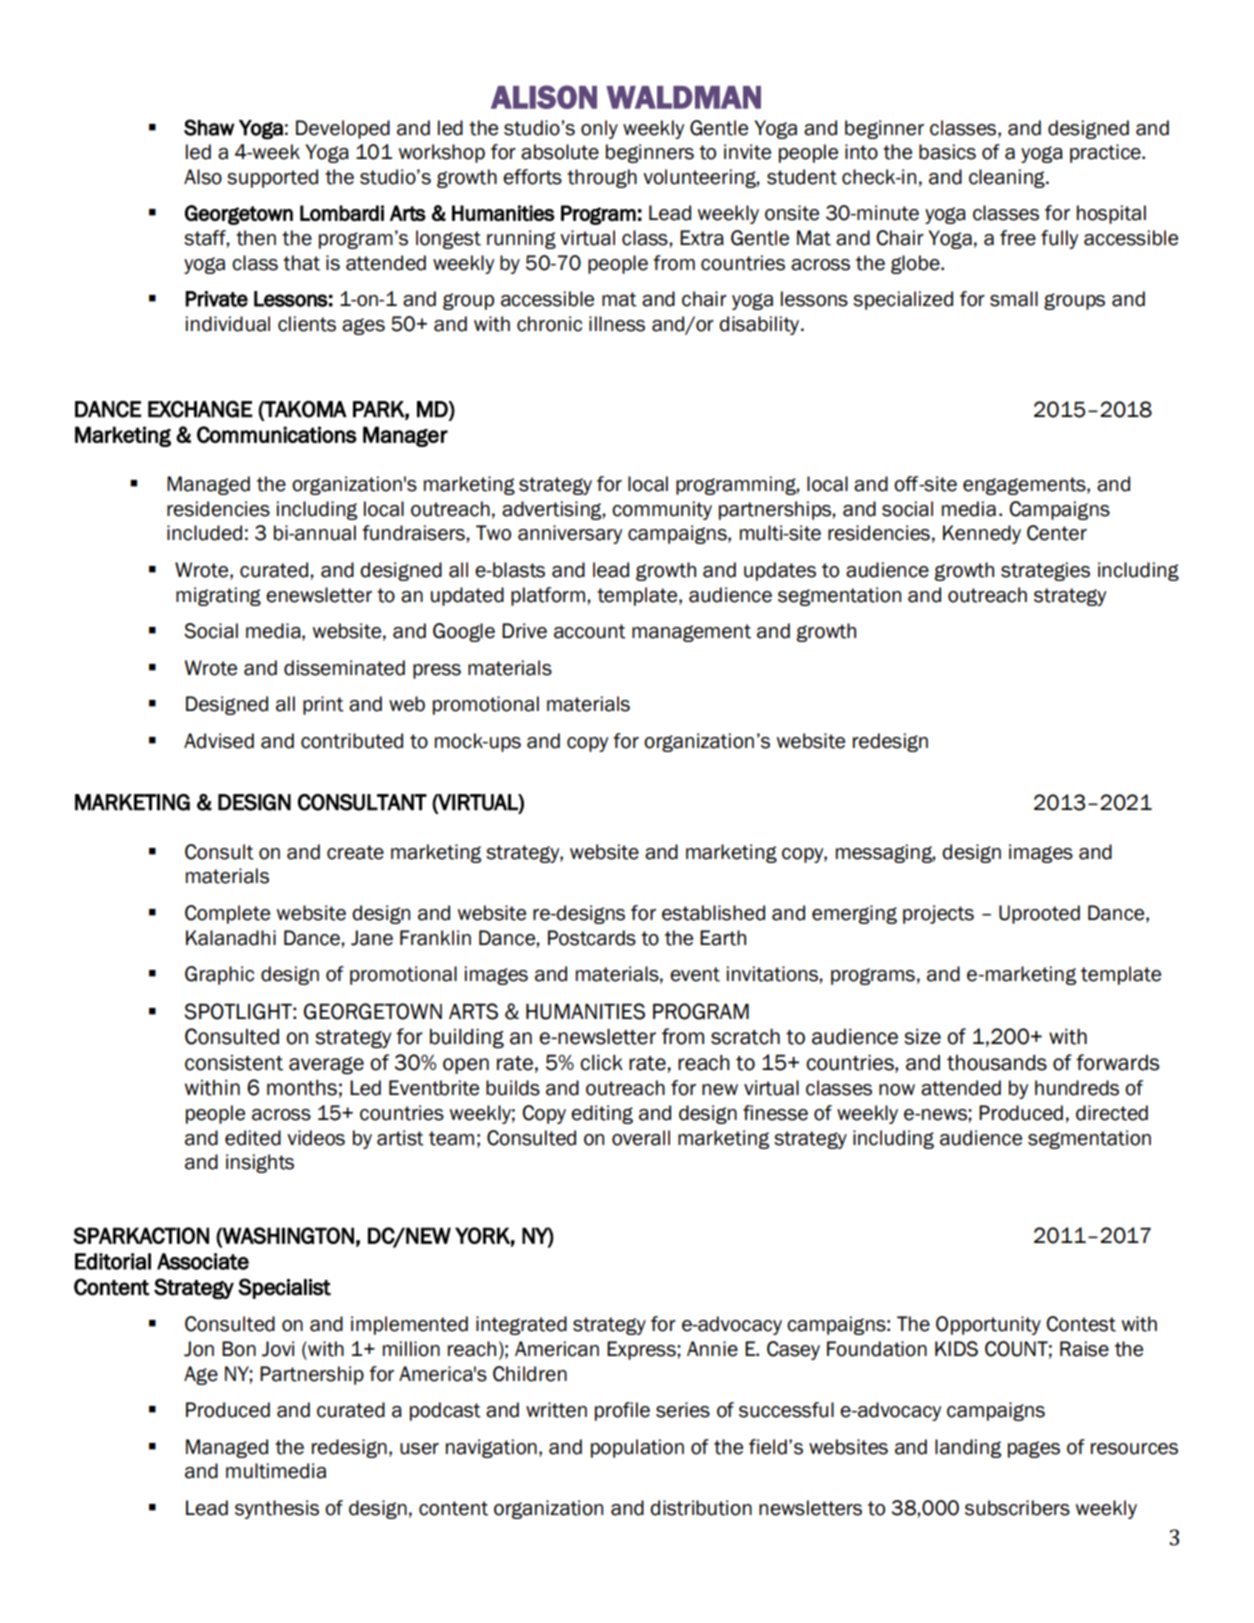 The width and height of the screenshot is (1254, 1623). I want to click on Uprooted, so click(1039, 914).
